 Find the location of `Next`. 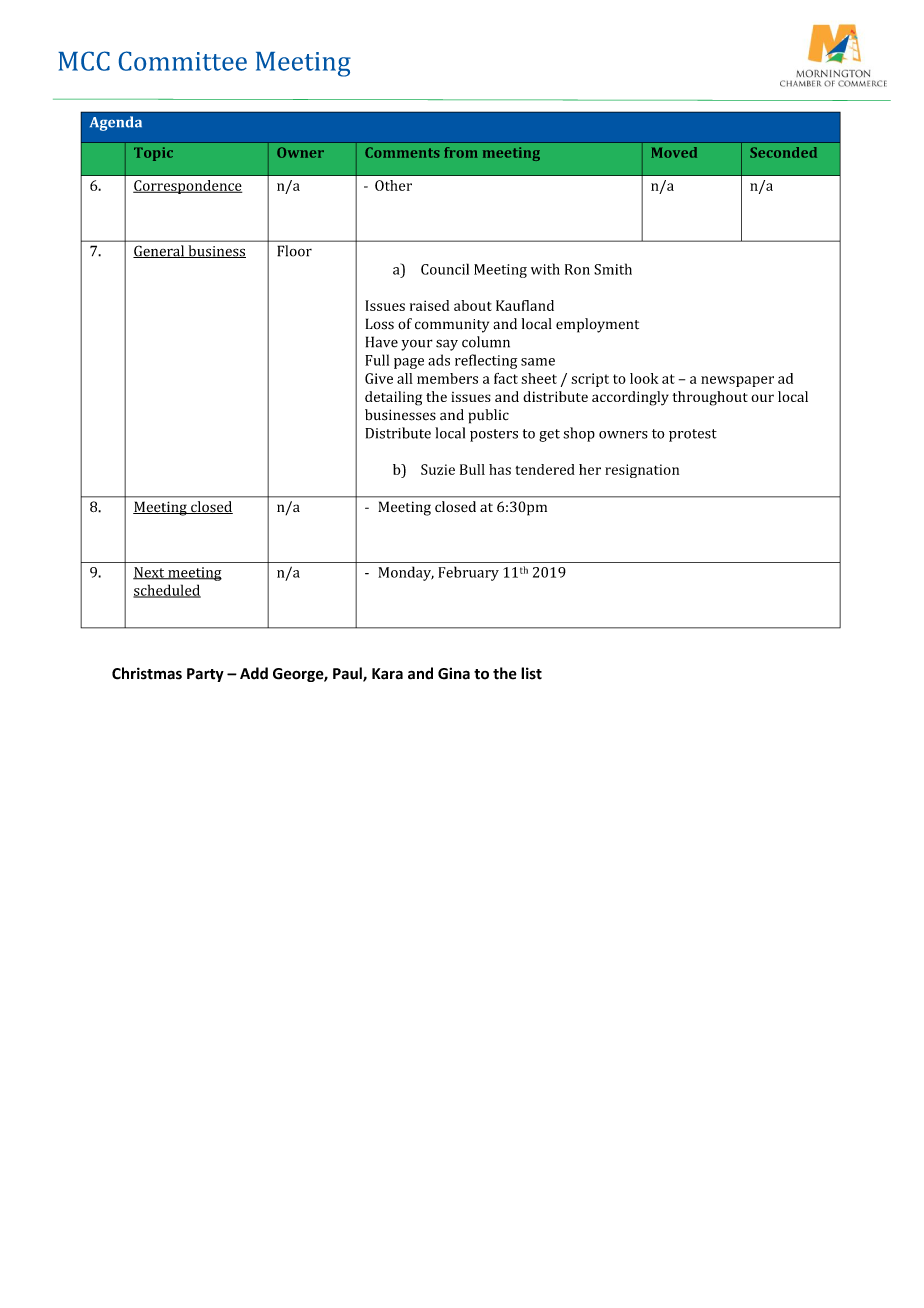

Next is located at coordinates (150, 573).
